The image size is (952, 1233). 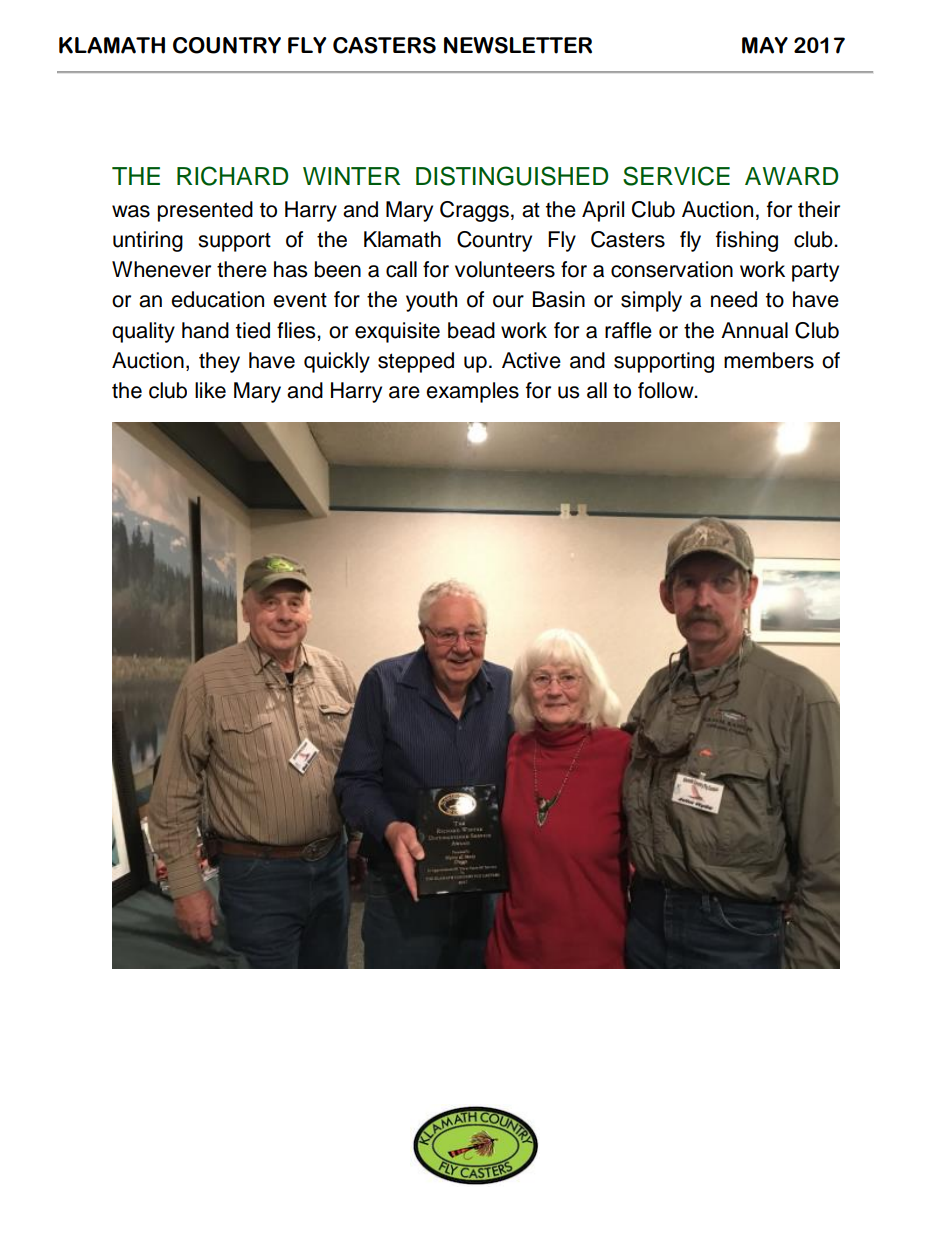 I want to click on April, so click(x=603, y=211).
